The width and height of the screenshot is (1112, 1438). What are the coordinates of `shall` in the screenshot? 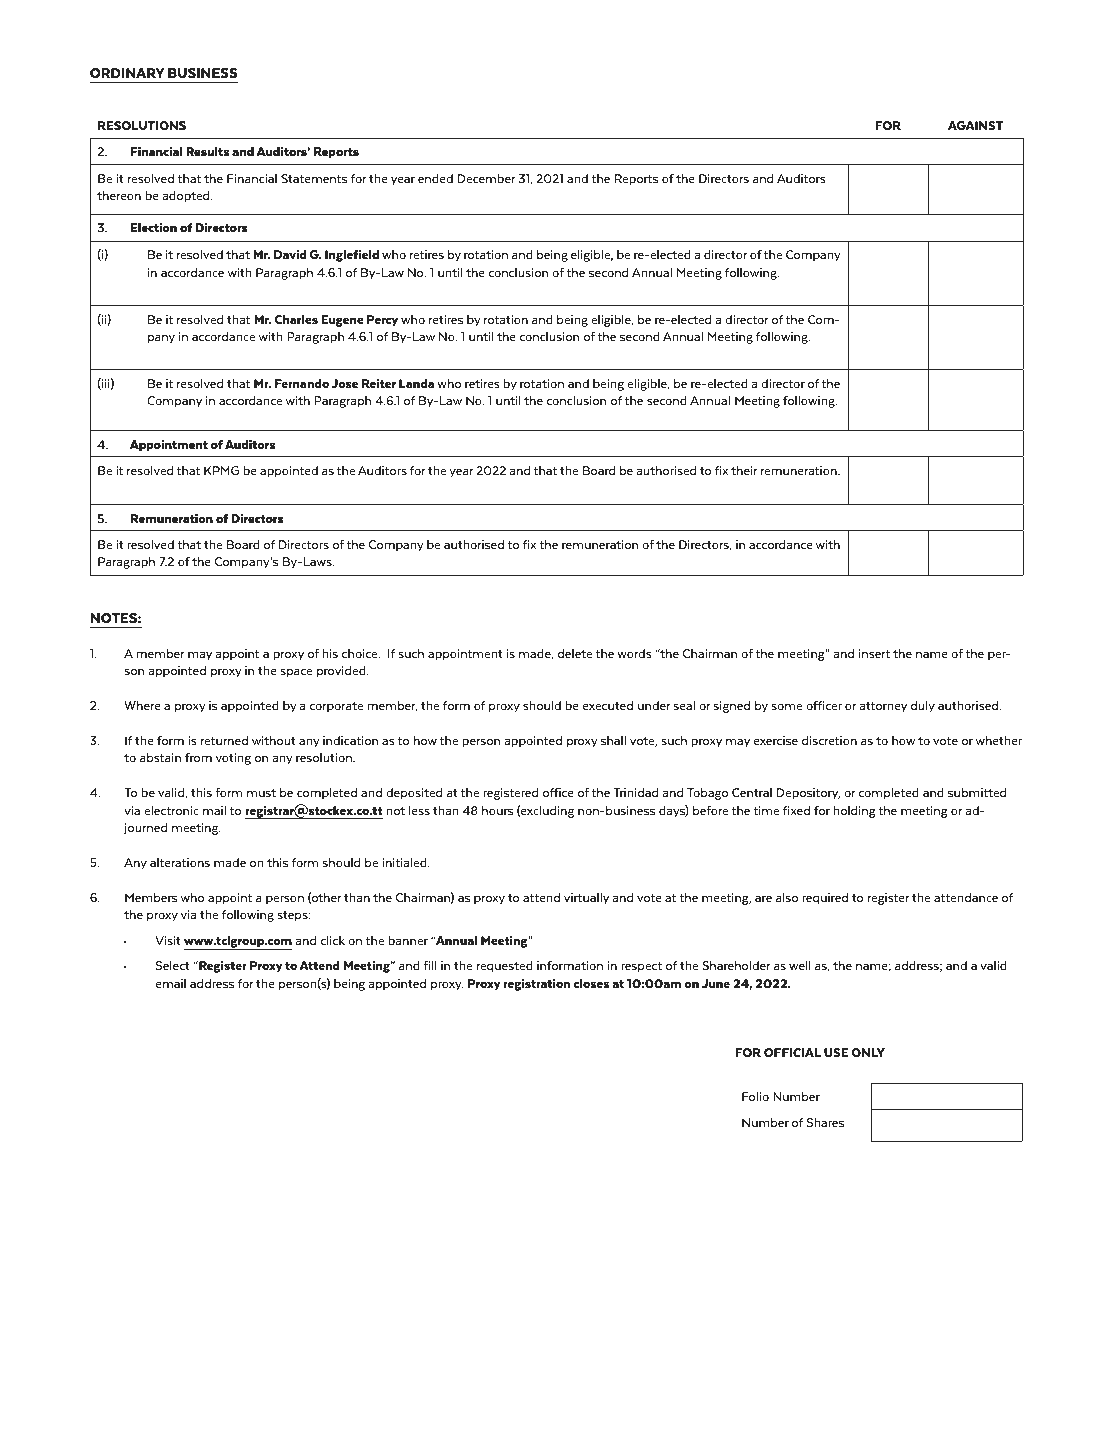 It's located at (613, 740).
